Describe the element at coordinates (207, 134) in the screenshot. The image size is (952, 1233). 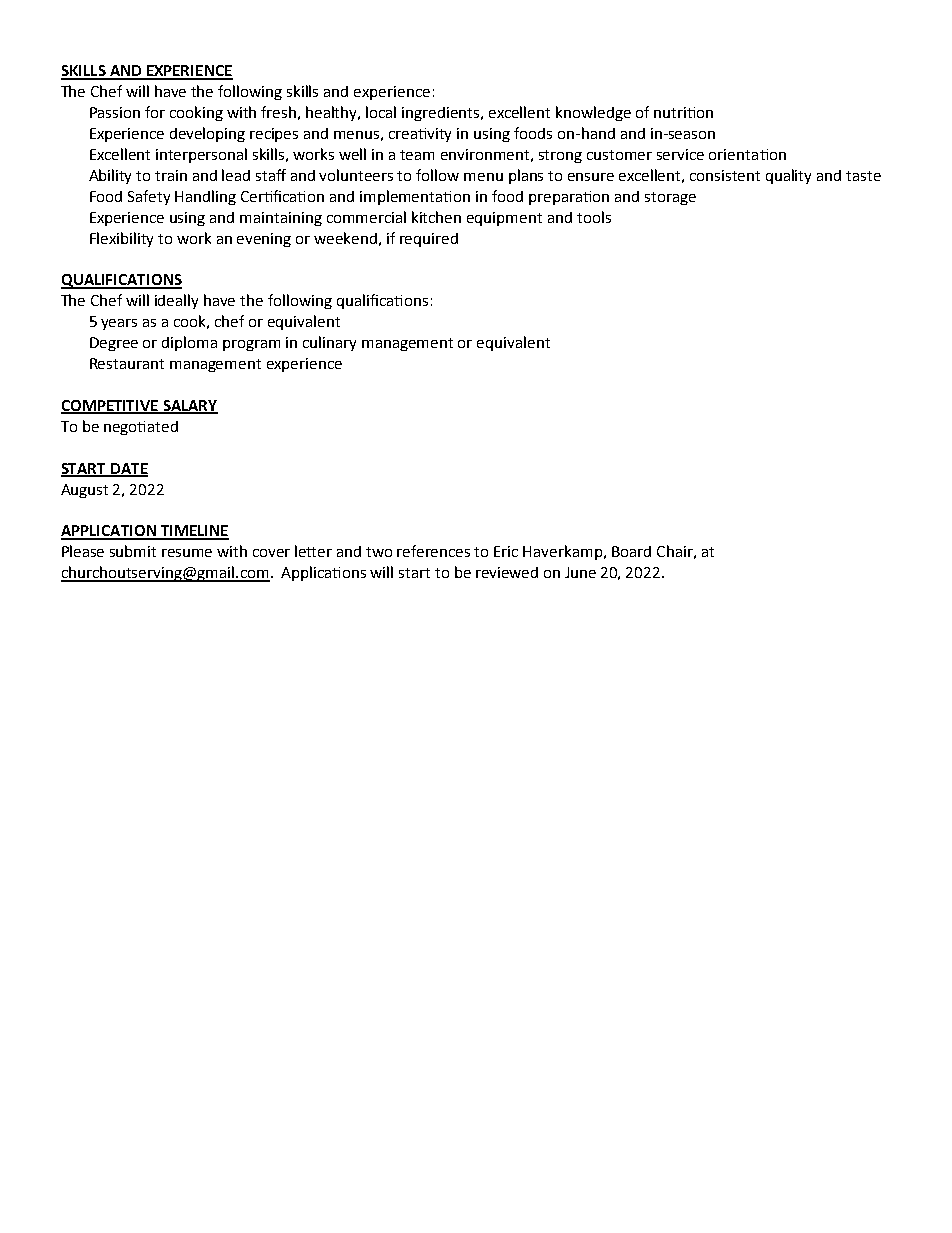
I see `developing` at that location.
